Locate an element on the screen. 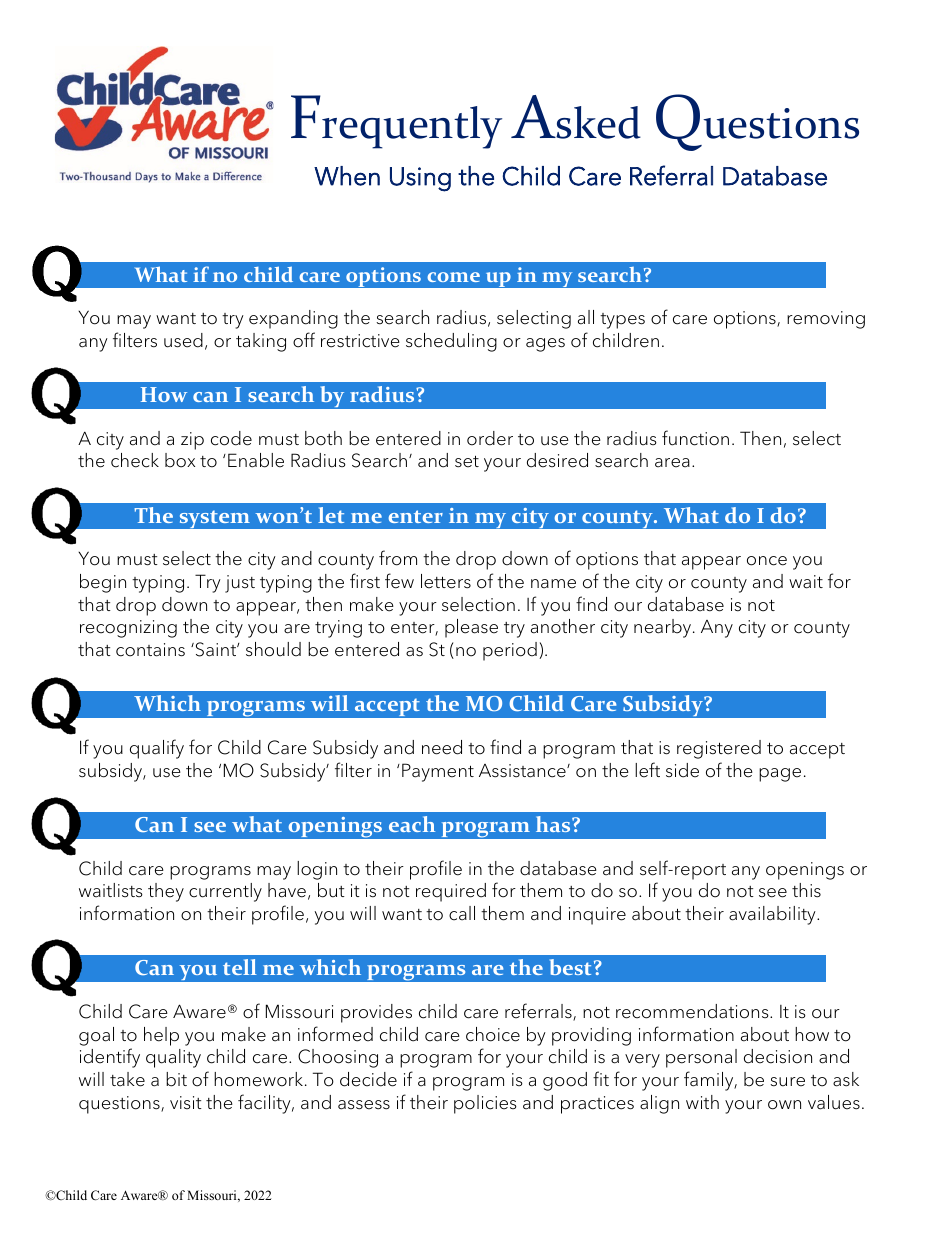  Using is located at coordinates (420, 179).
